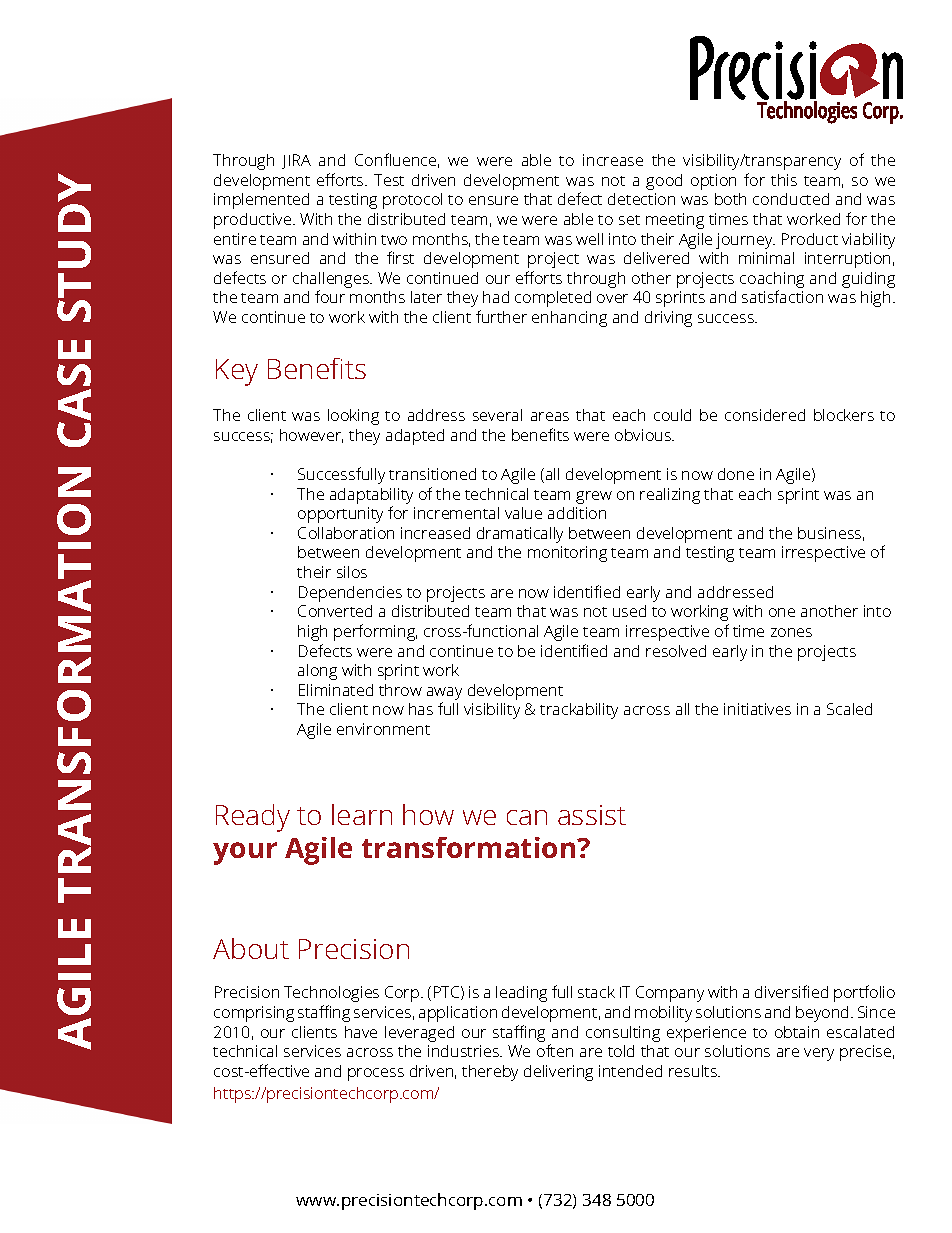 The width and height of the page is (952, 1233). Describe the element at coordinates (296, 161) in the page. I see `JIRA` at that location.
